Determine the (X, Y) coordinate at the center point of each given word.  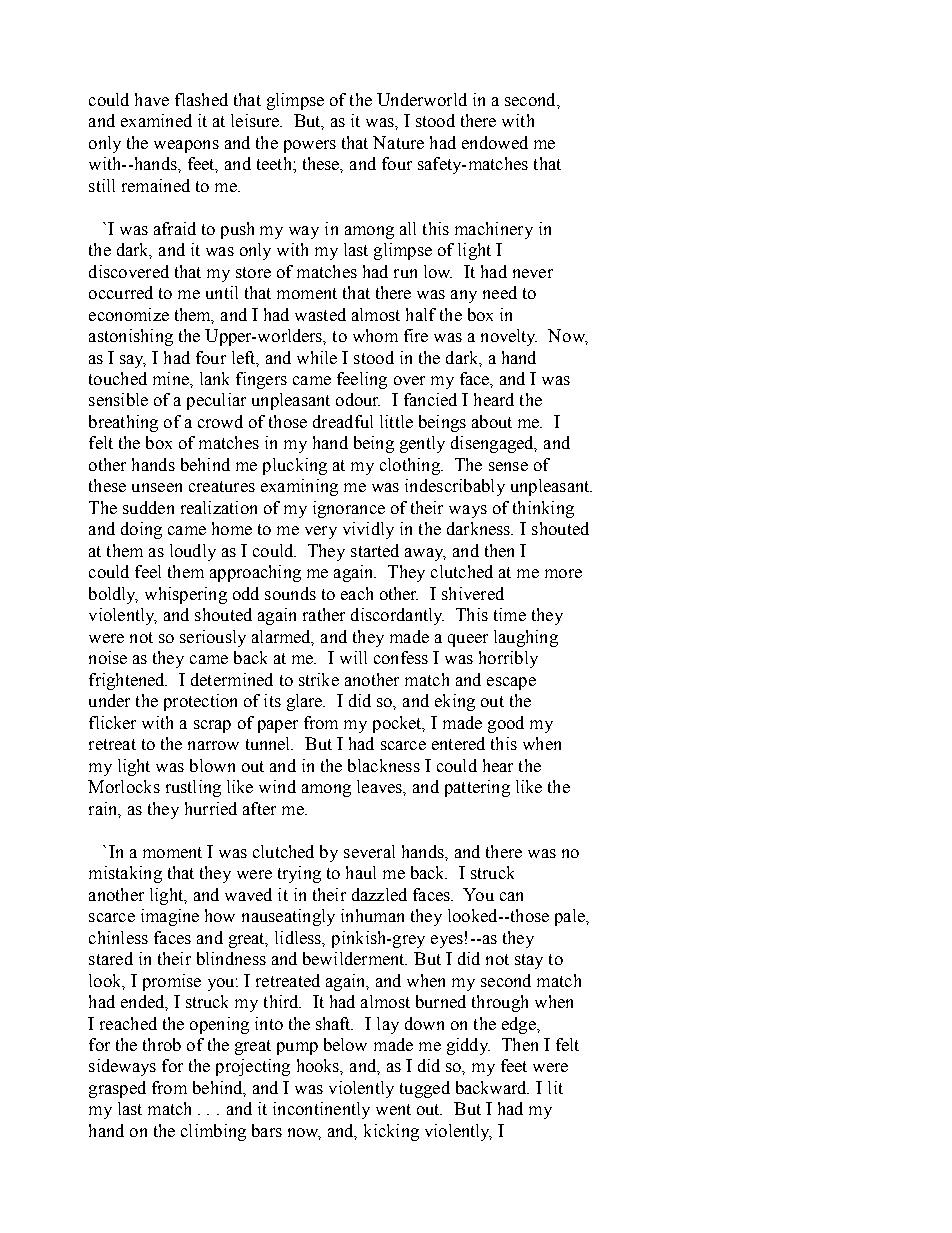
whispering (186, 595)
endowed (495, 142)
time (510, 614)
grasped (117, 1089)
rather (324, 614)
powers (310, 146)
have (152, 99)
